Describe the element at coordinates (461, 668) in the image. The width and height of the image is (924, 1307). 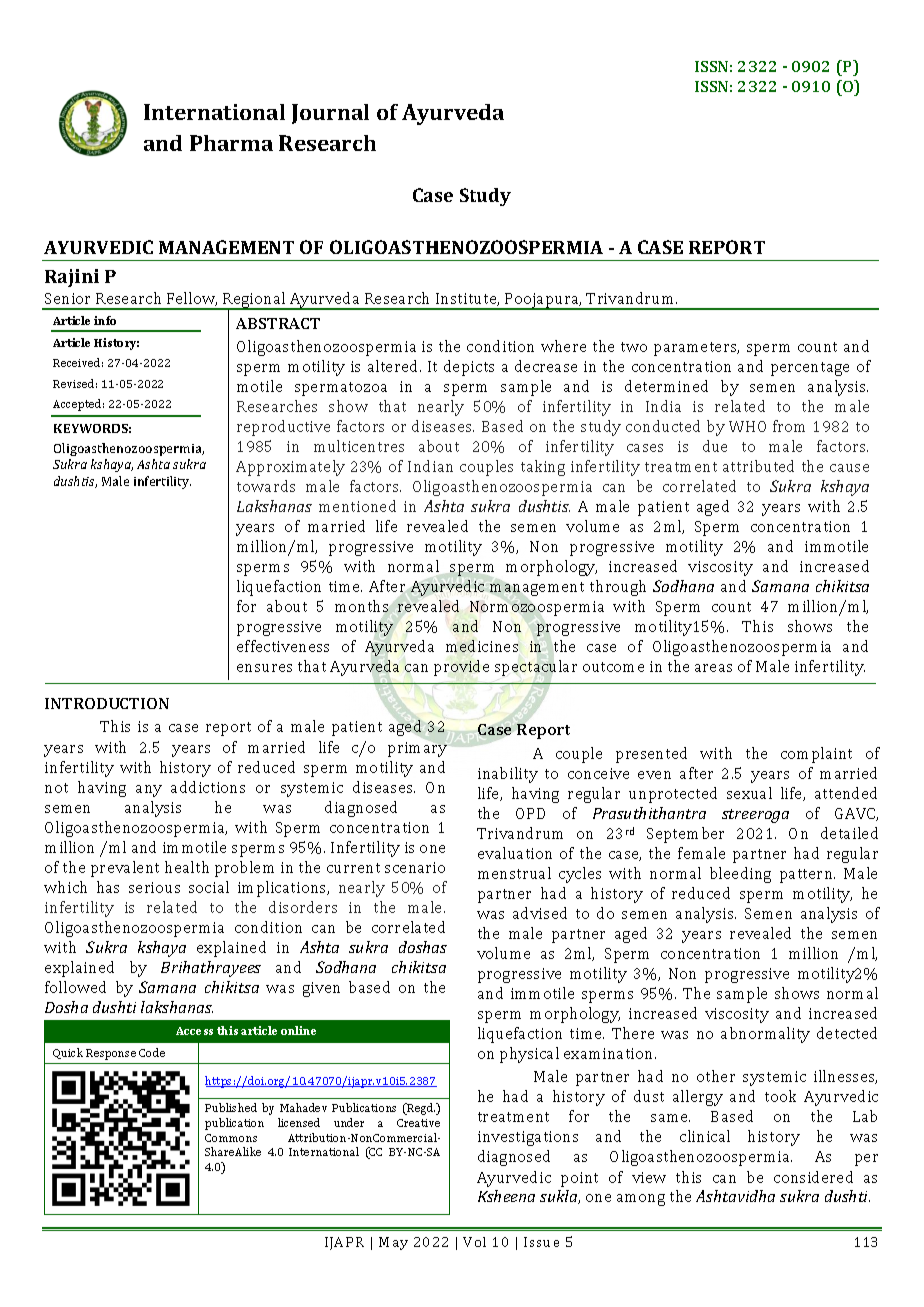
I see `provide` at that location.
